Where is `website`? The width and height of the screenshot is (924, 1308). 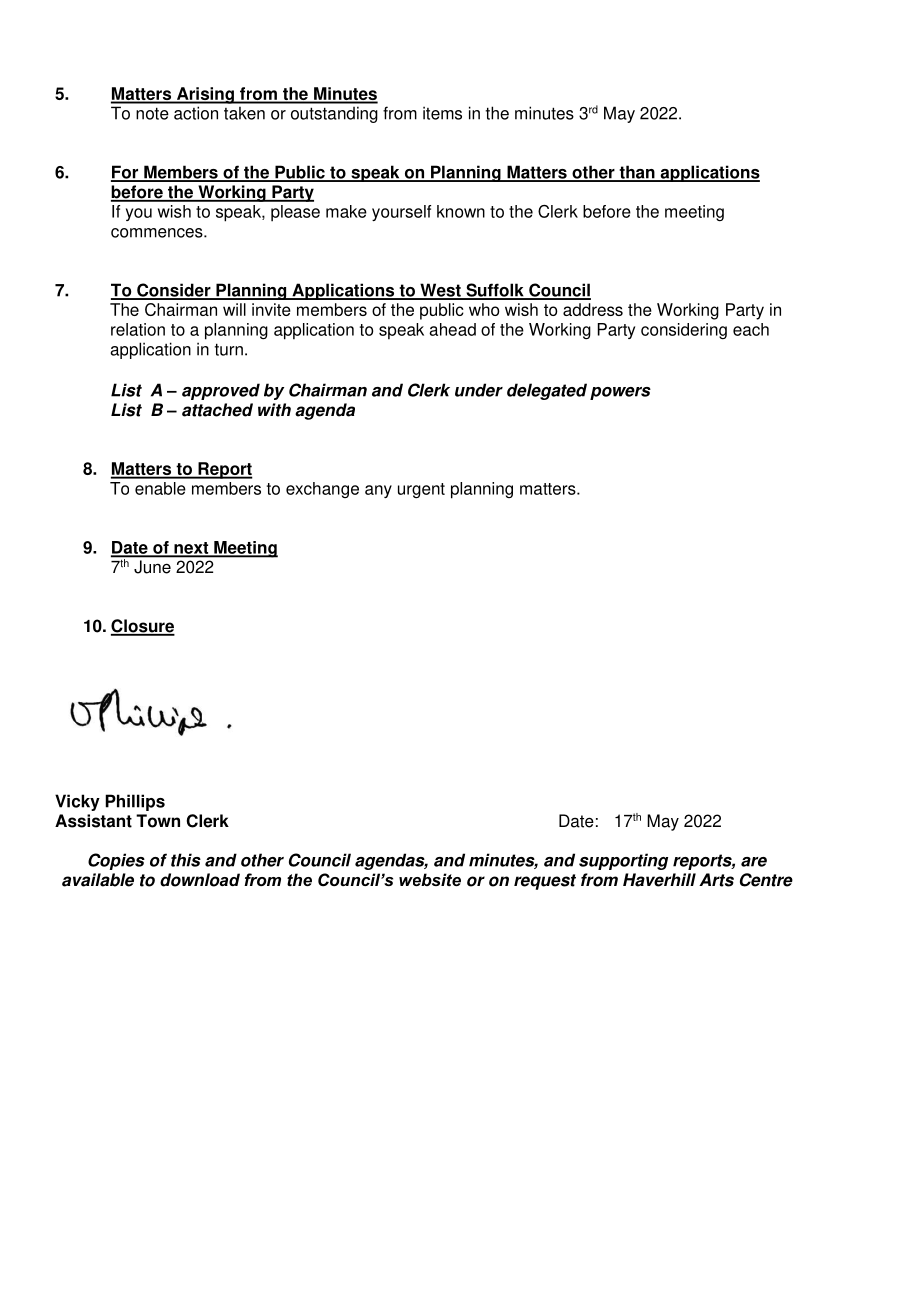
website is located at coordinates (430, 879).
